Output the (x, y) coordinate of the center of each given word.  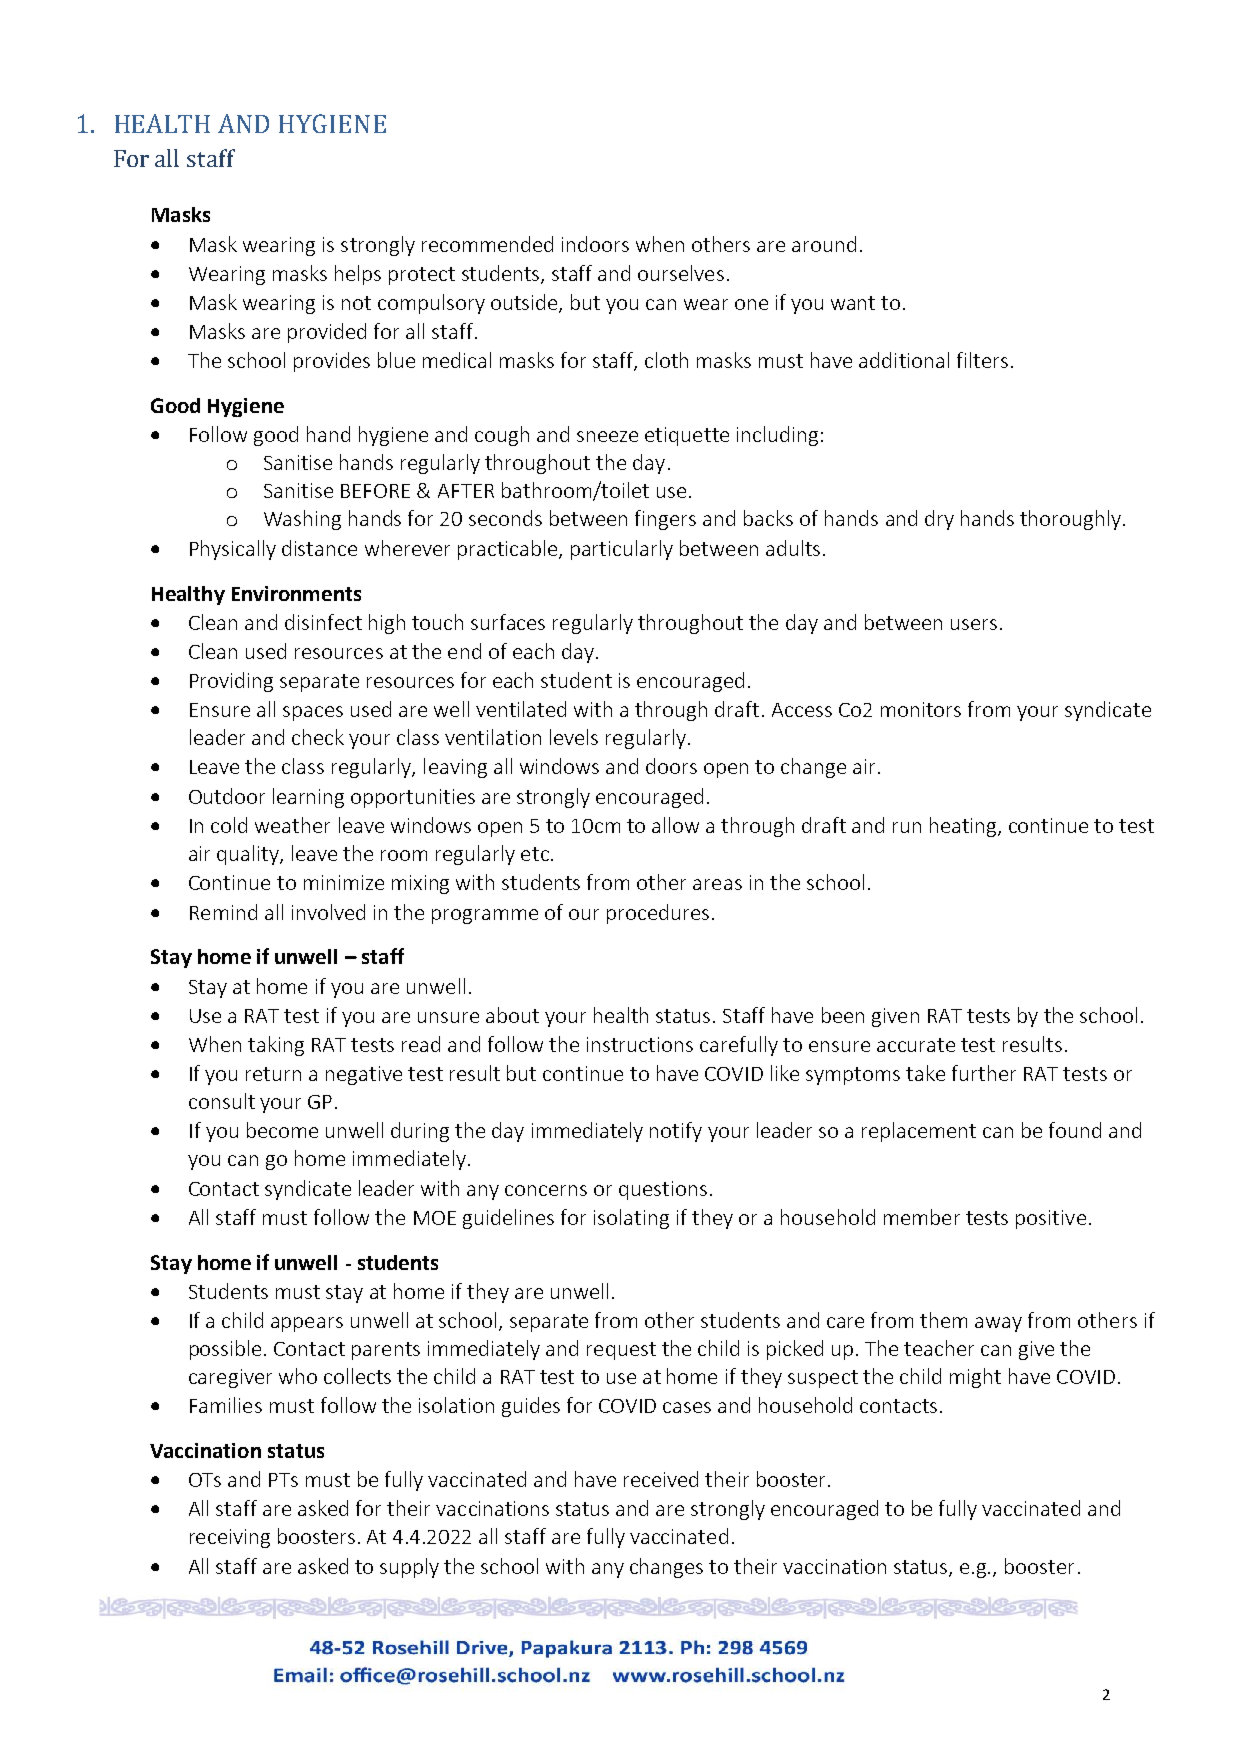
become (282, 1130)
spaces (313, 713)
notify (676, 1132)
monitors (921, 709)
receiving (230, 1538)
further (984, 1073)
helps (358, 275)
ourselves (681, 273)
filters (982, 360)
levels (574, 737)
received (661, 1479)
